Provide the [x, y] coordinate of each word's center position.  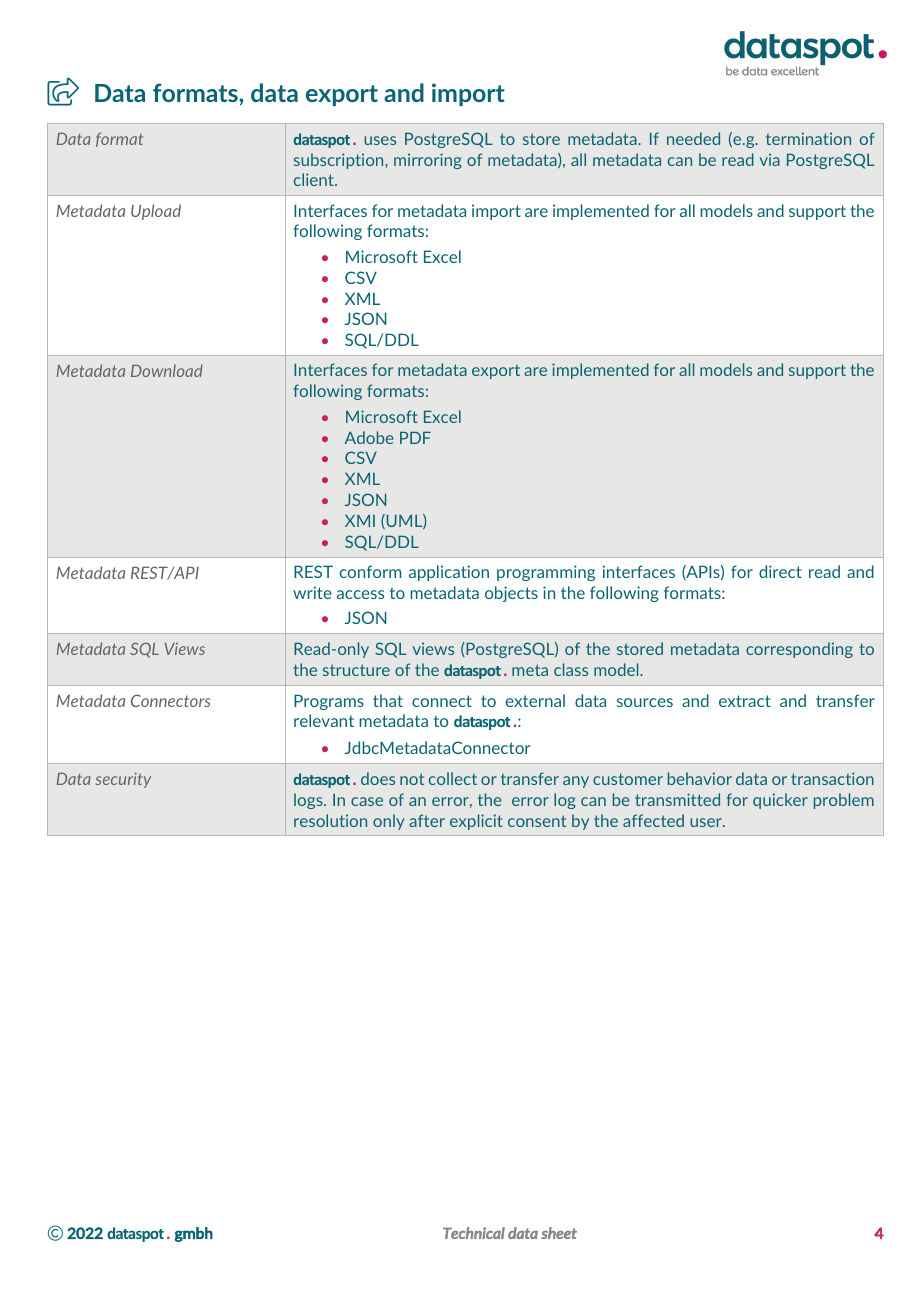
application [449, 573]
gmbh [194, 1234]
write [312, 592]
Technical [474, 1233]
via [770, 159]
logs [309, 801]
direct [780, 571]
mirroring [428, 161]
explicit [476, 822]
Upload [156, 212]
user [707, 822]
